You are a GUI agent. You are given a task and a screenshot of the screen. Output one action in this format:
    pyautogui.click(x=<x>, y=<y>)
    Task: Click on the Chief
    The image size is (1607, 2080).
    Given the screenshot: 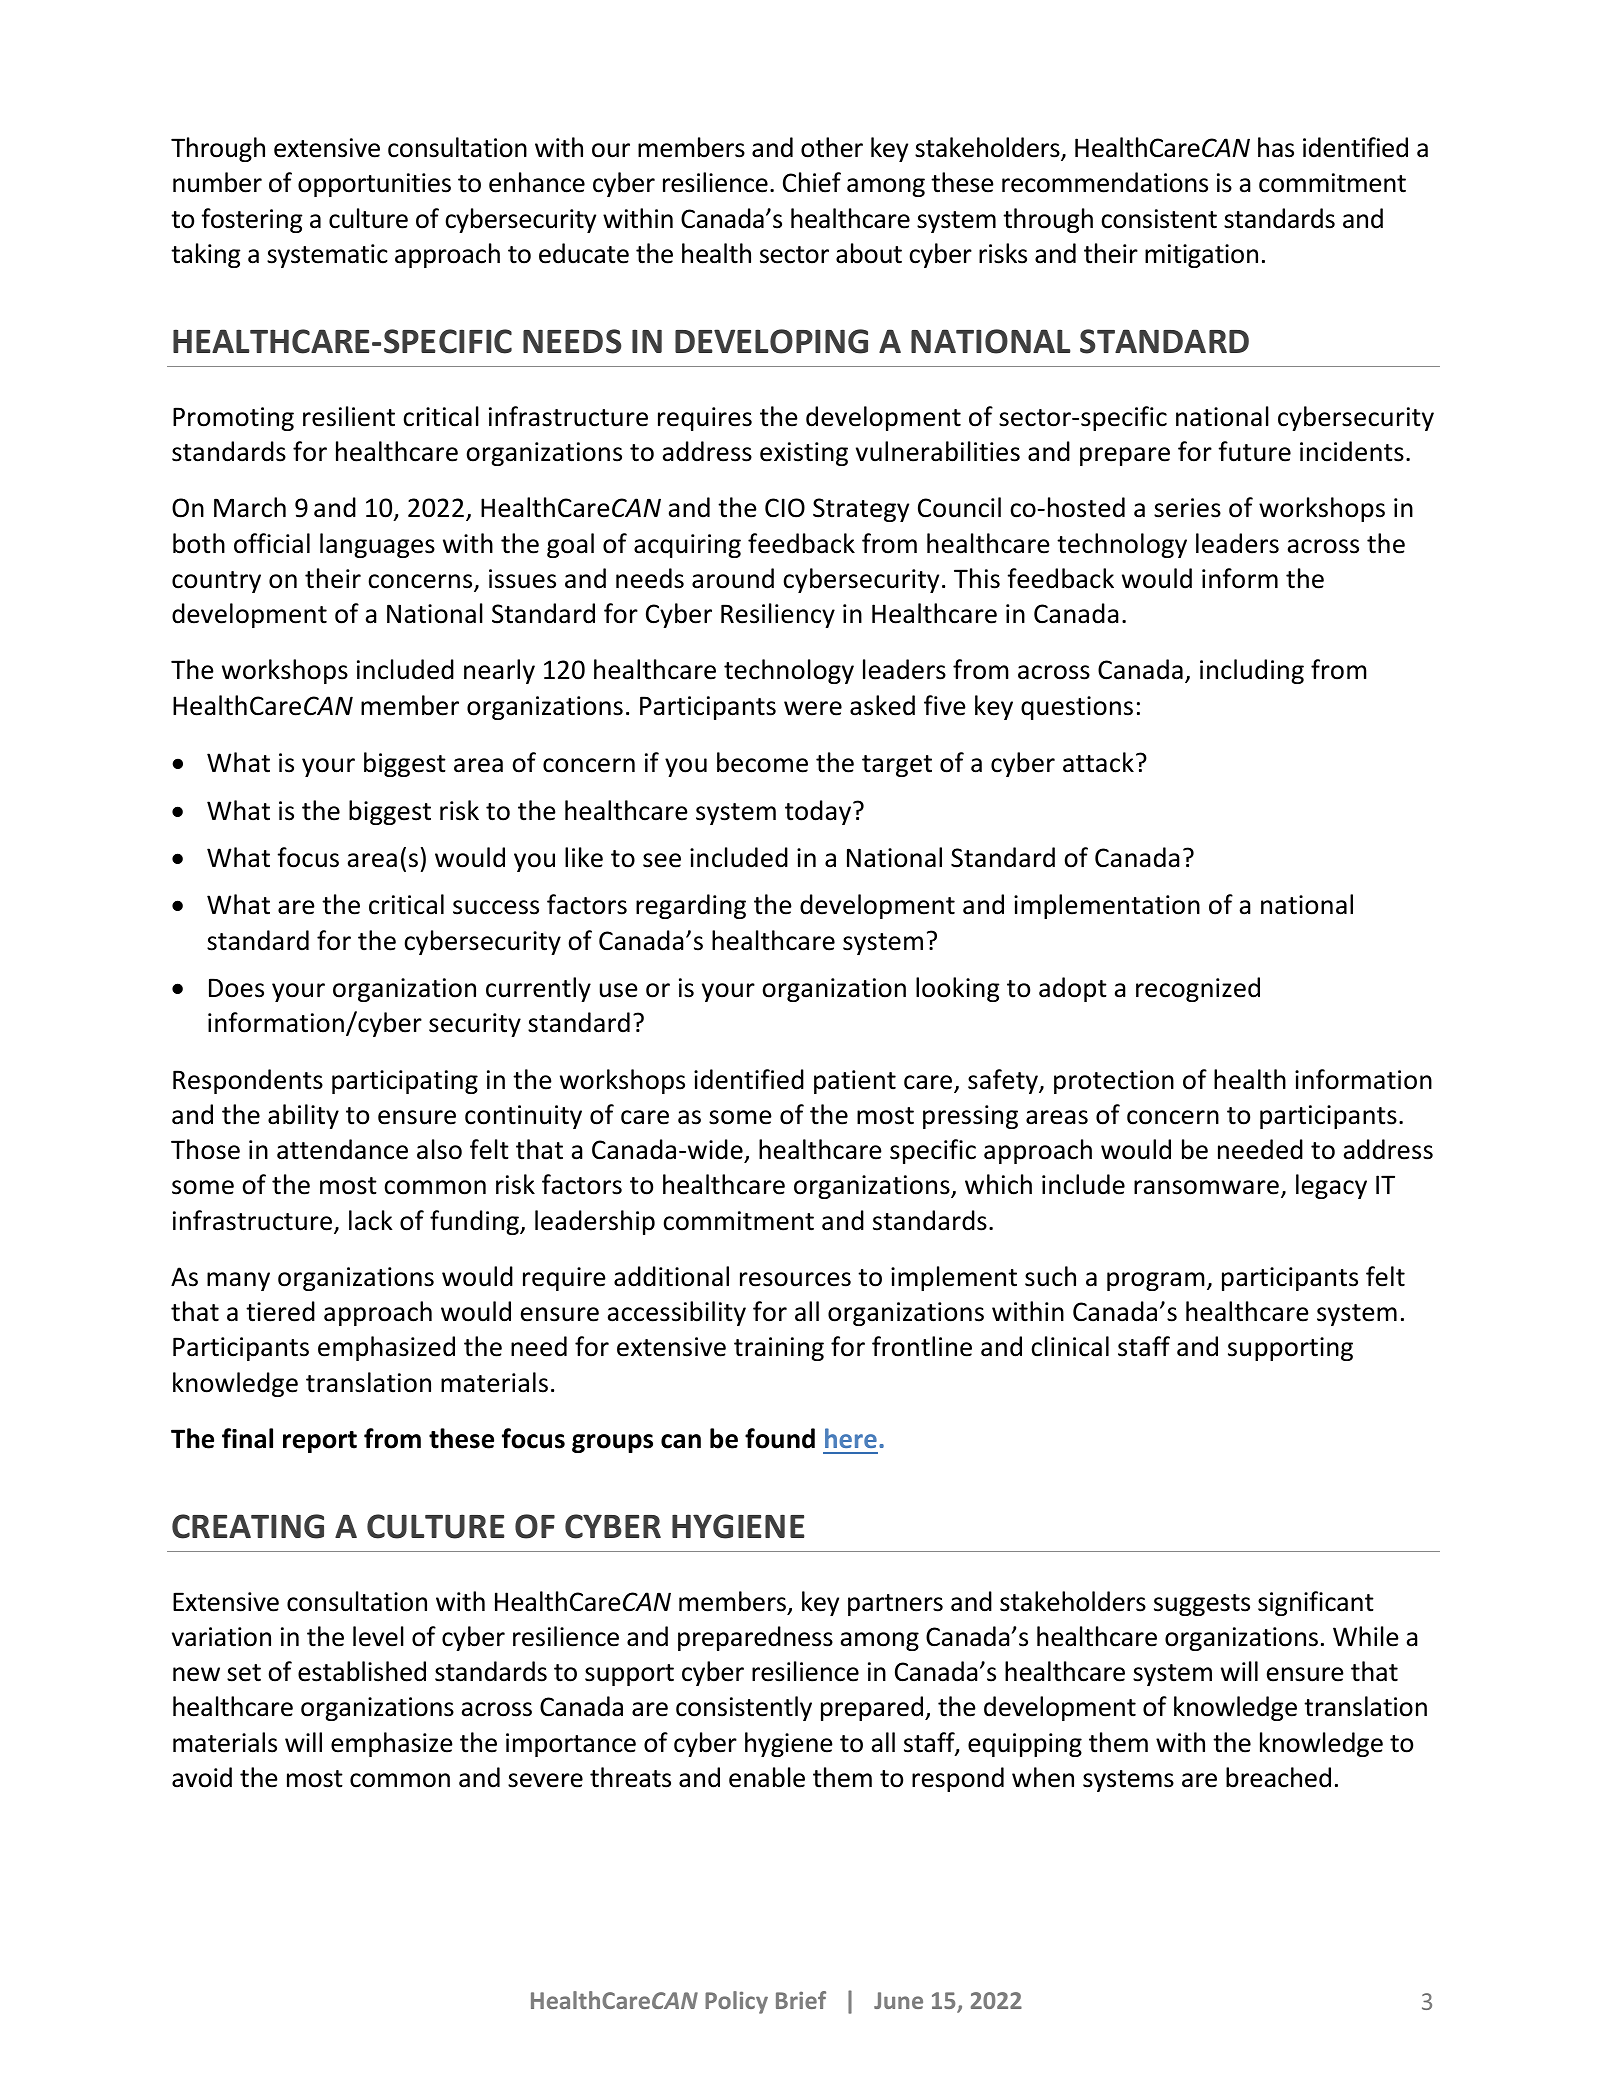 What is the action you would take?
    pyautogui.click(x=812, y=182)
